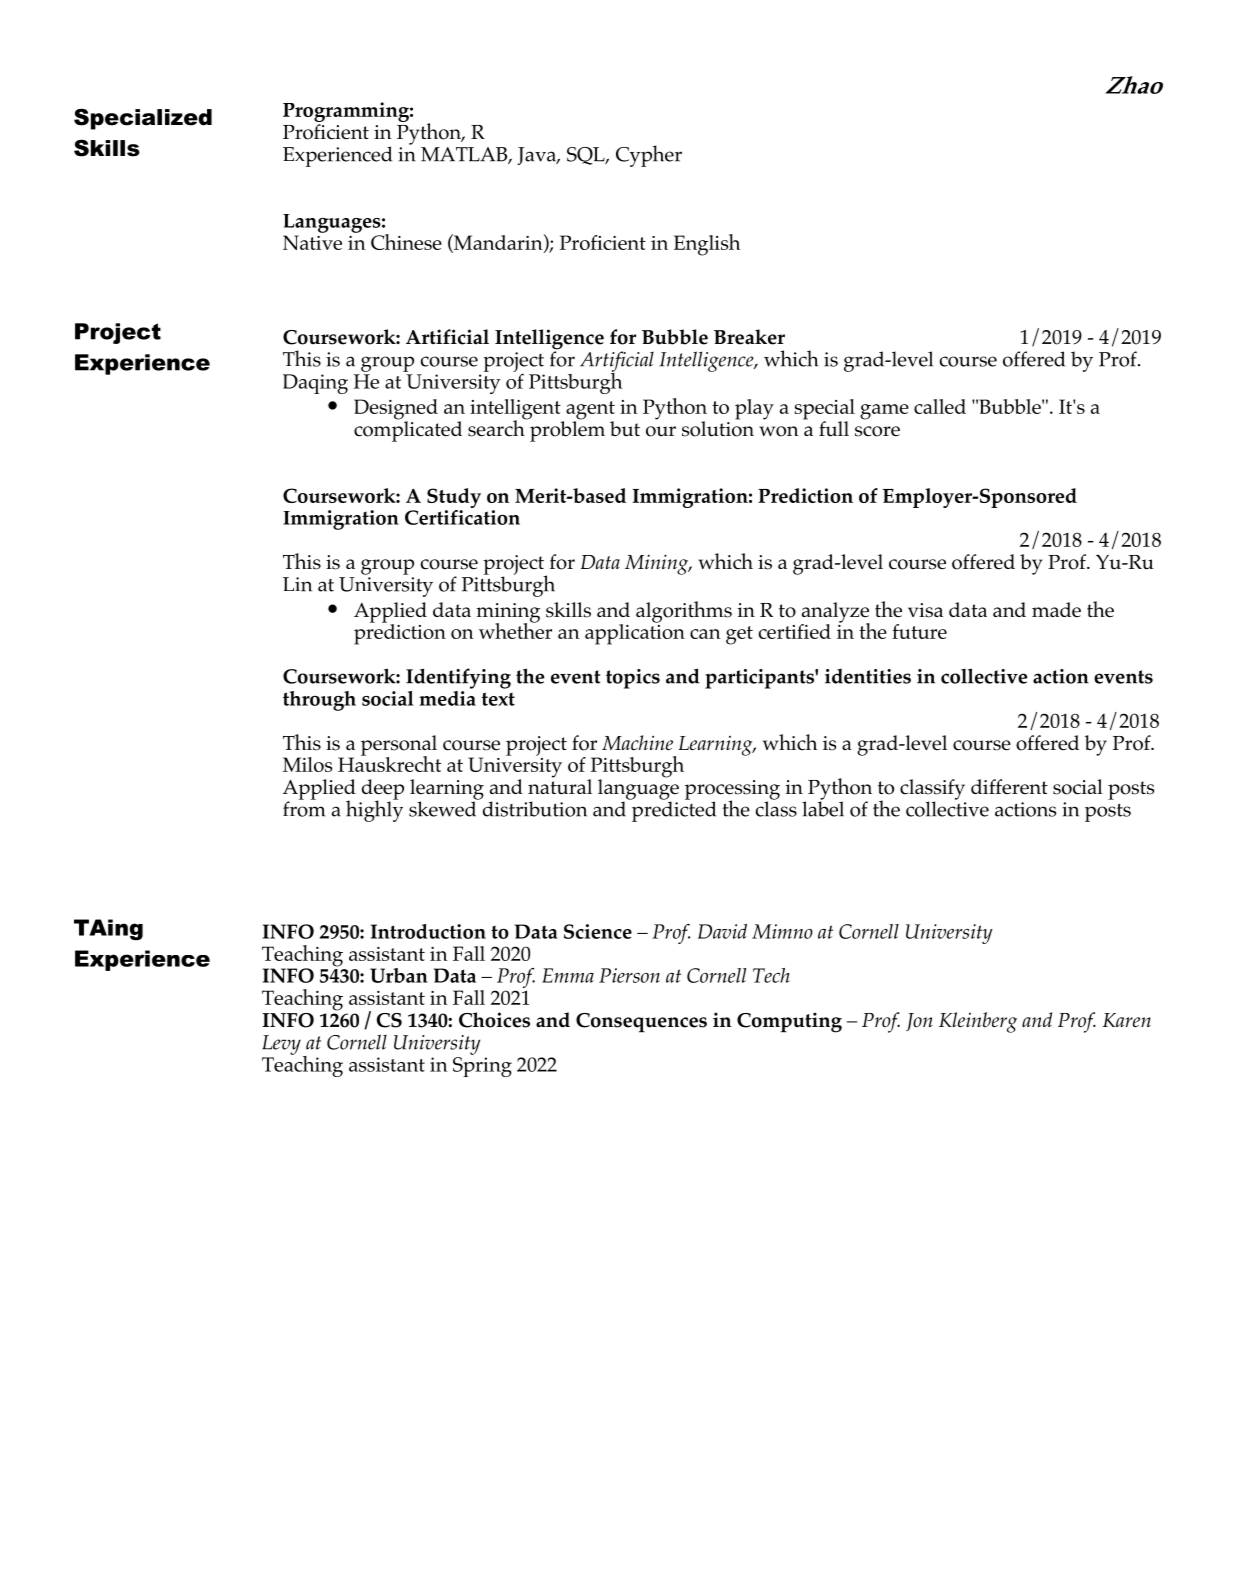 Image resolution: width=1233 pixels, height=1596 pixels. I want to click on personal, so click(399, 746).
